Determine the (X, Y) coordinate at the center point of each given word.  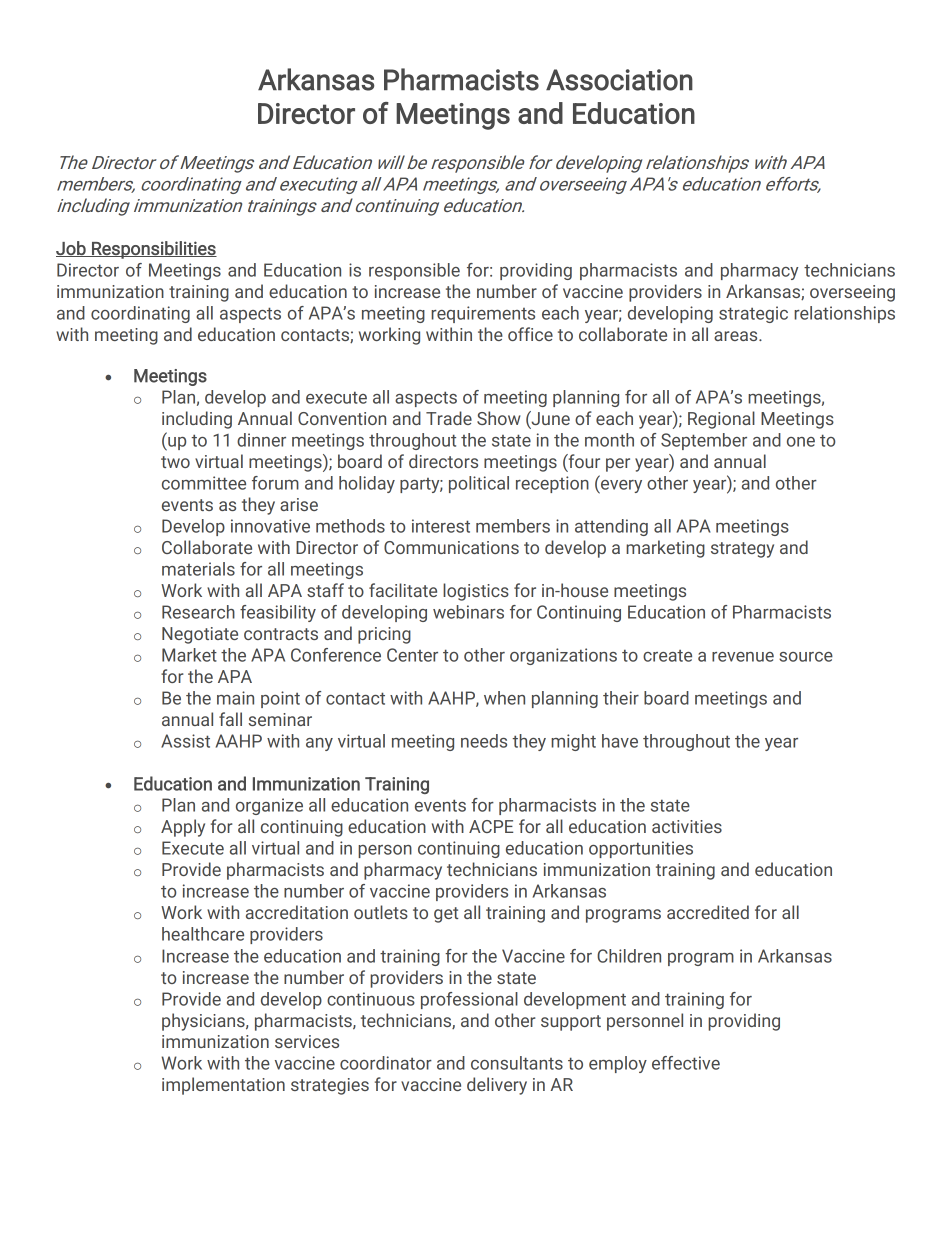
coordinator (386, 1063)
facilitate (403, 590)
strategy (742, 550)
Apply (183, 828)
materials (198, 569)
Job (72, 249)
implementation (223, 1086)
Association (619, 80)
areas (737, 336)
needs (484, 741)
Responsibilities (153, 250)
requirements (483, 314)
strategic (753, 314)
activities (687, 826)
